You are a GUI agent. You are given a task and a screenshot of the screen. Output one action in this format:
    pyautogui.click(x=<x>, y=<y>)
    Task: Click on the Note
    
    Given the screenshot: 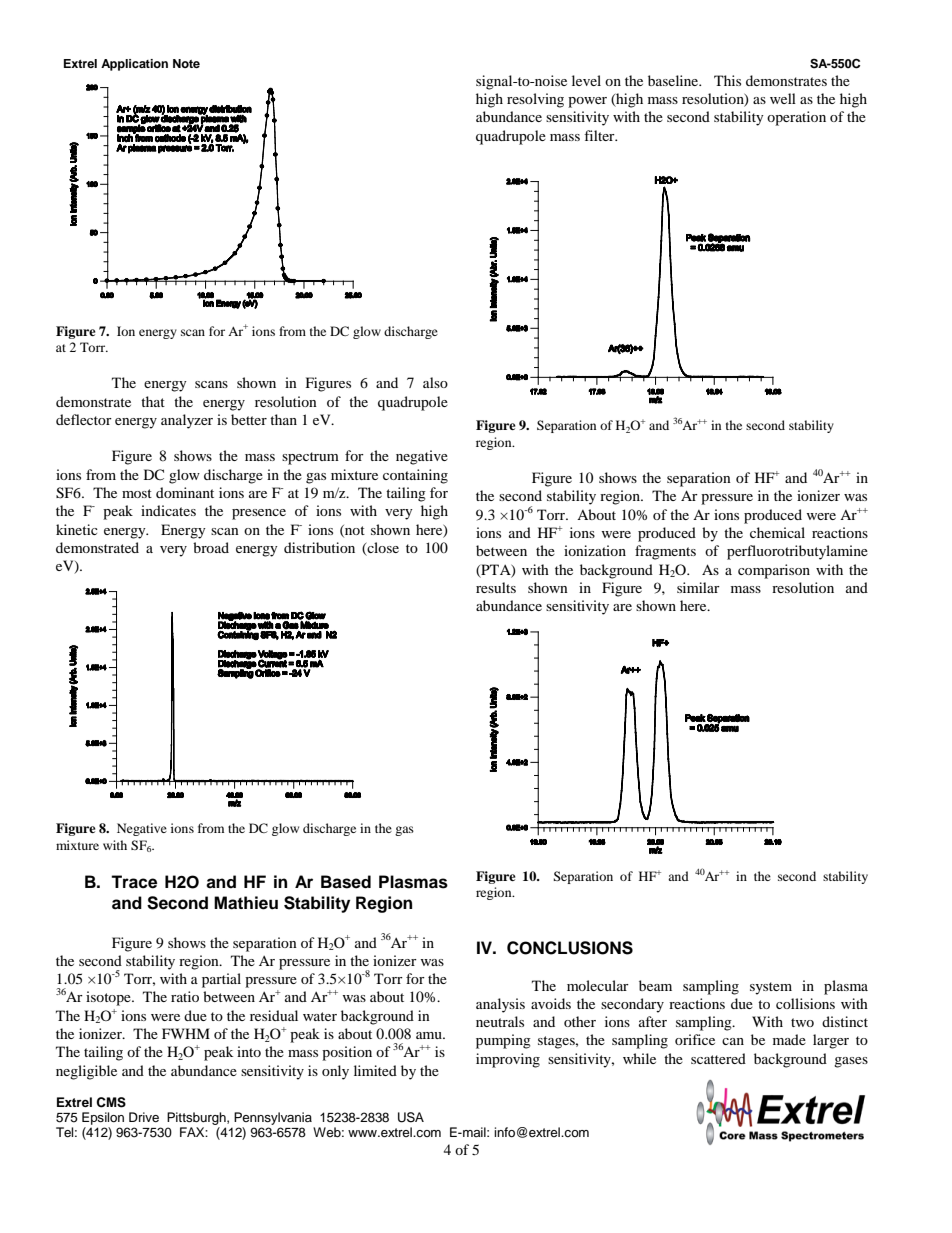 What is the action you would take?
    pyautogui.click(x=186, y=63)
